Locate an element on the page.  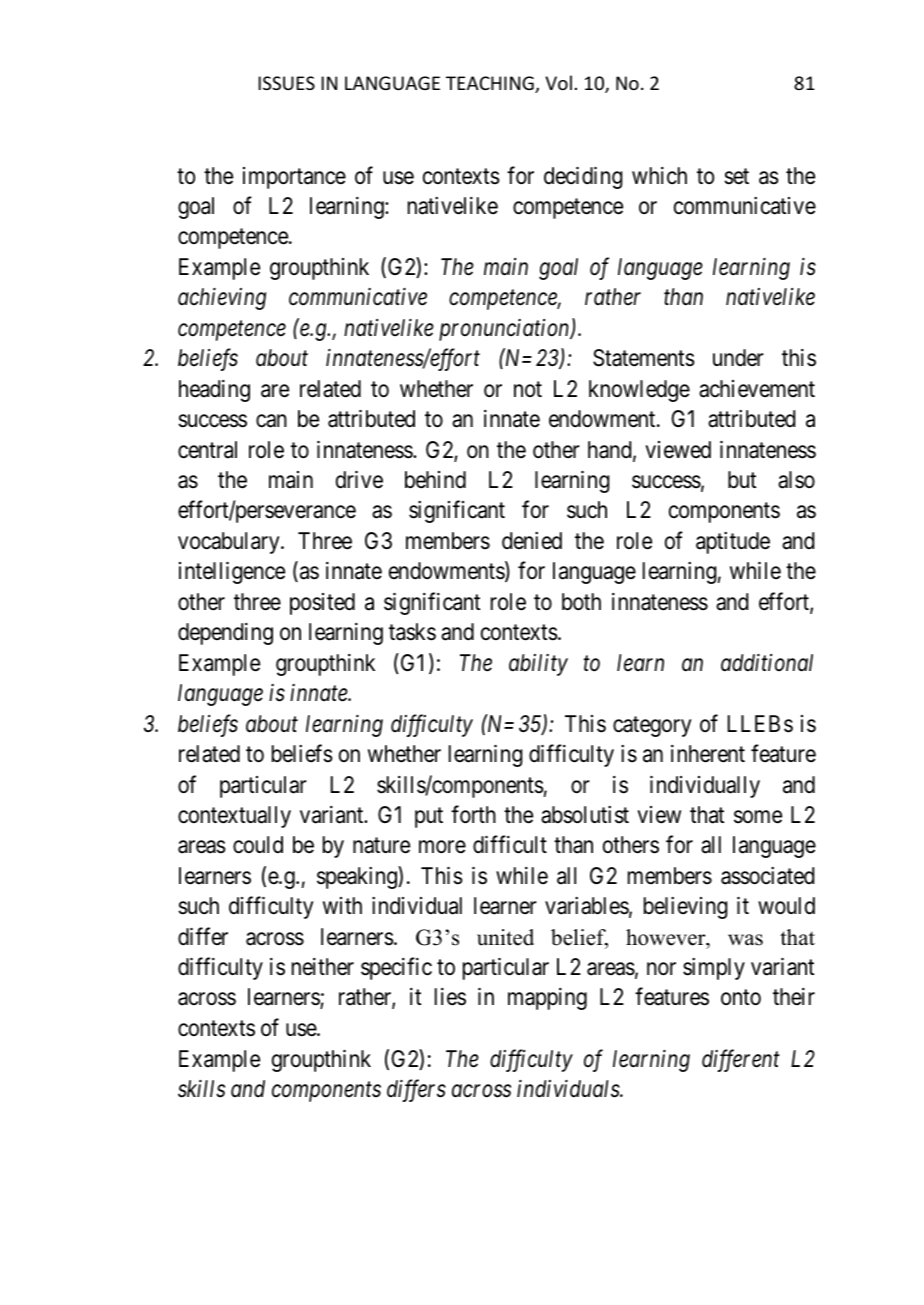
denied is located at coordinates (532, 541).
